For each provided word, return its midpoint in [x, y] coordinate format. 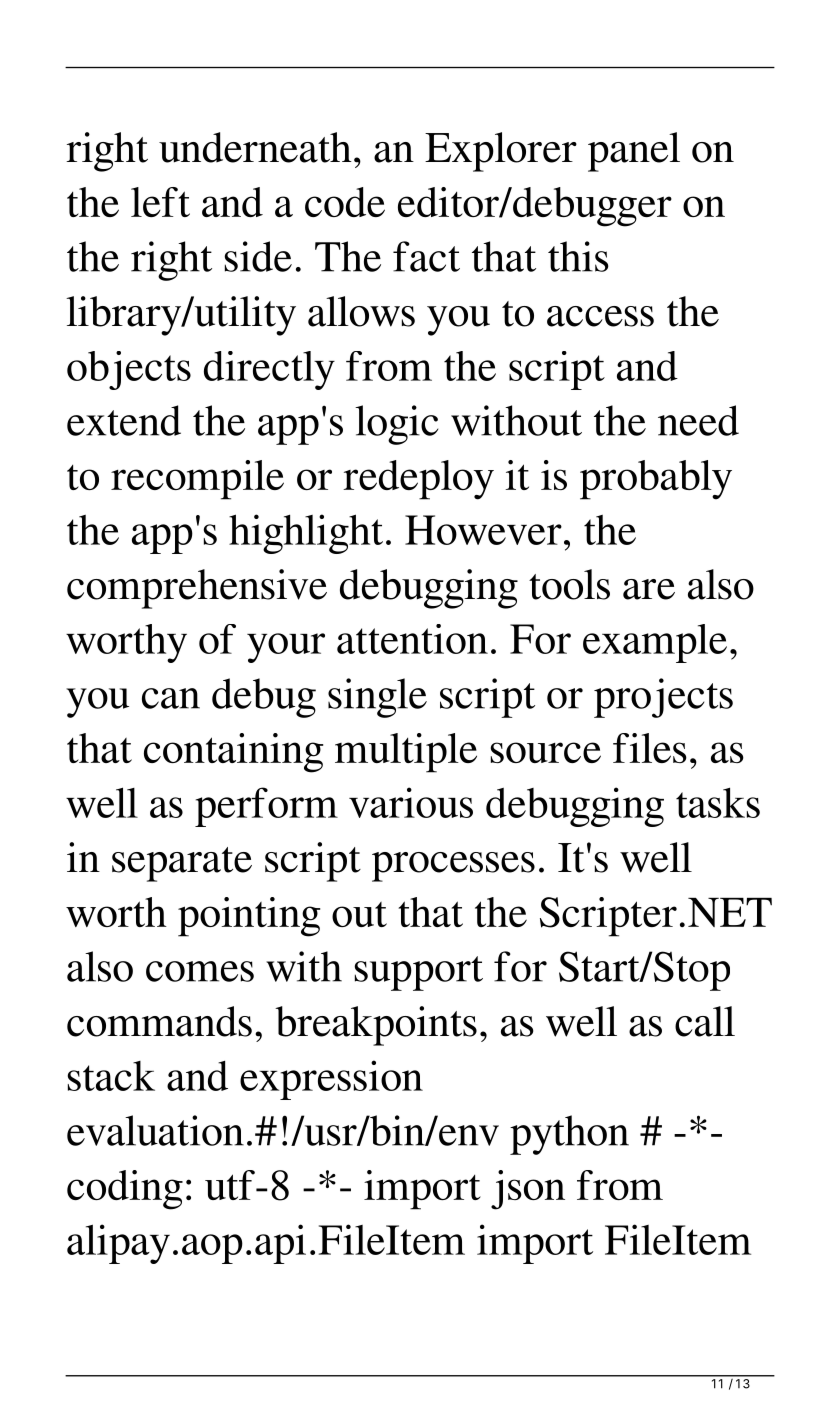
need [698, 420]
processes [453, 867]
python [569, 1135]
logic [396, 425]
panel [634, 152]
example [655, 643]
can [171, 698]
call [705, 1021]
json [528, 1190]
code [345, 202]
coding [125, 1190]
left [160, 202]
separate [182, 864]
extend [124, 420]
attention [412, 639]
